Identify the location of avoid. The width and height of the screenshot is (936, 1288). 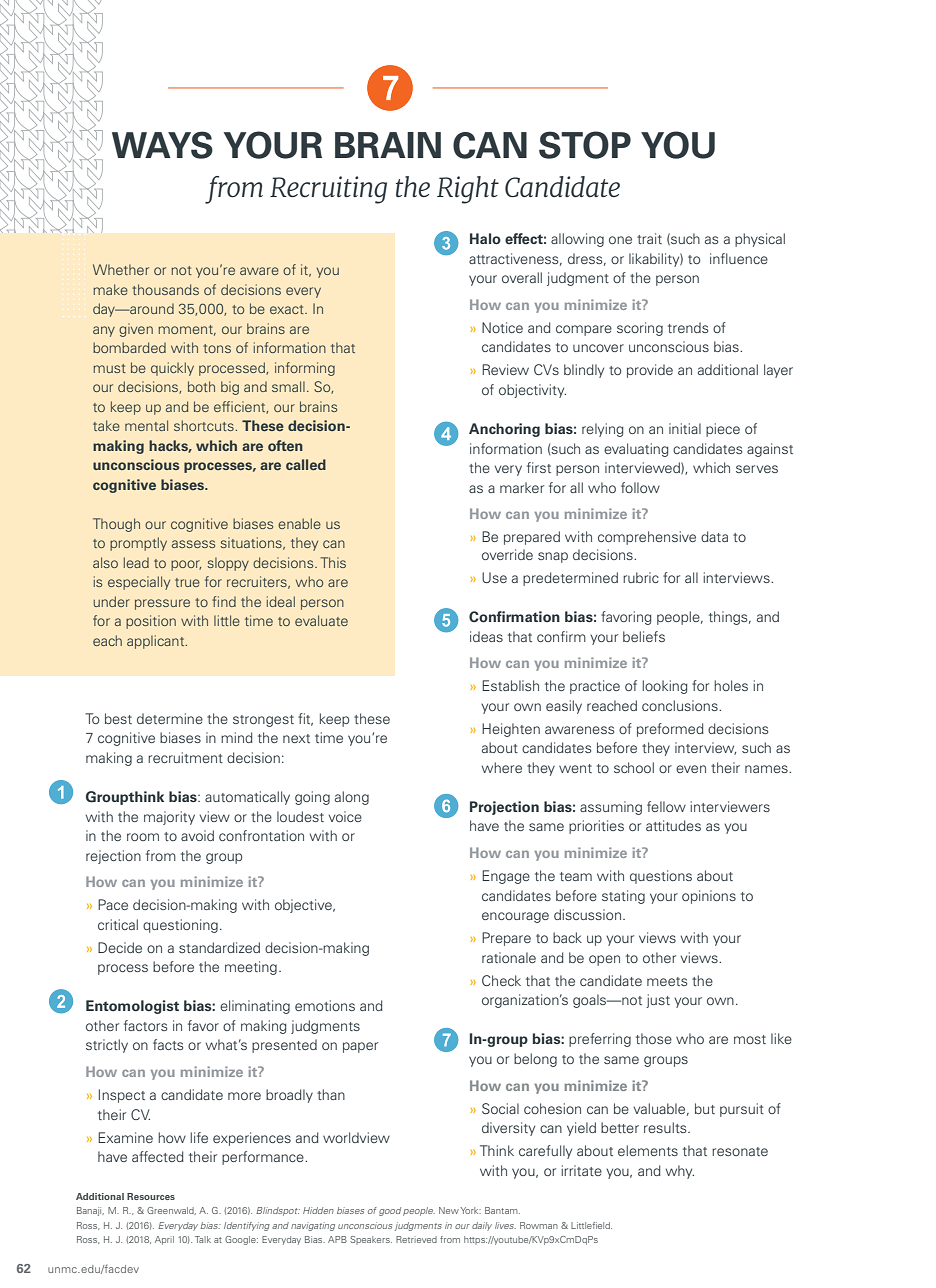
(197, 835).
